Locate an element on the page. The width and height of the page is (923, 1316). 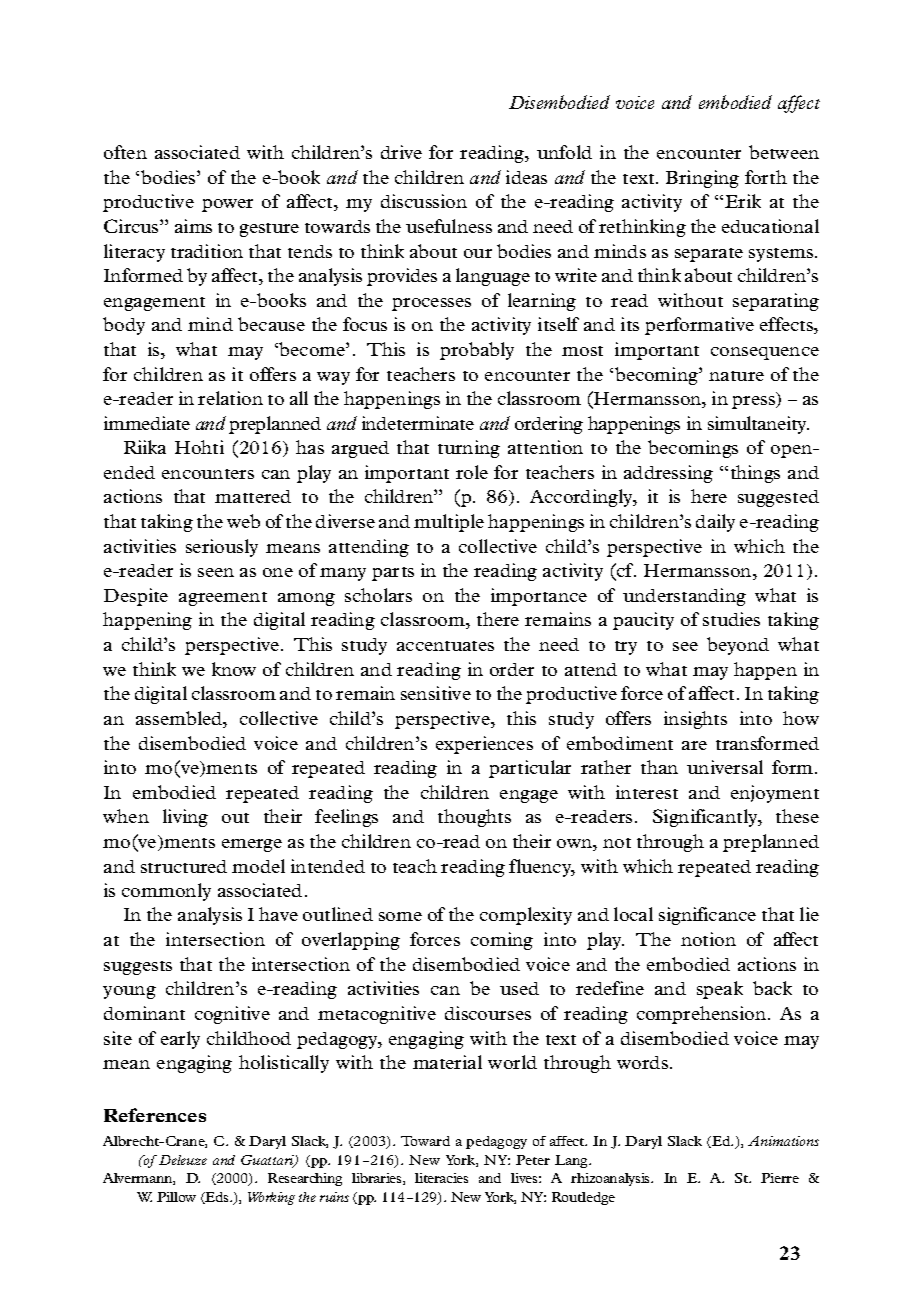
Bringing is located at coordinates (702, 179).
